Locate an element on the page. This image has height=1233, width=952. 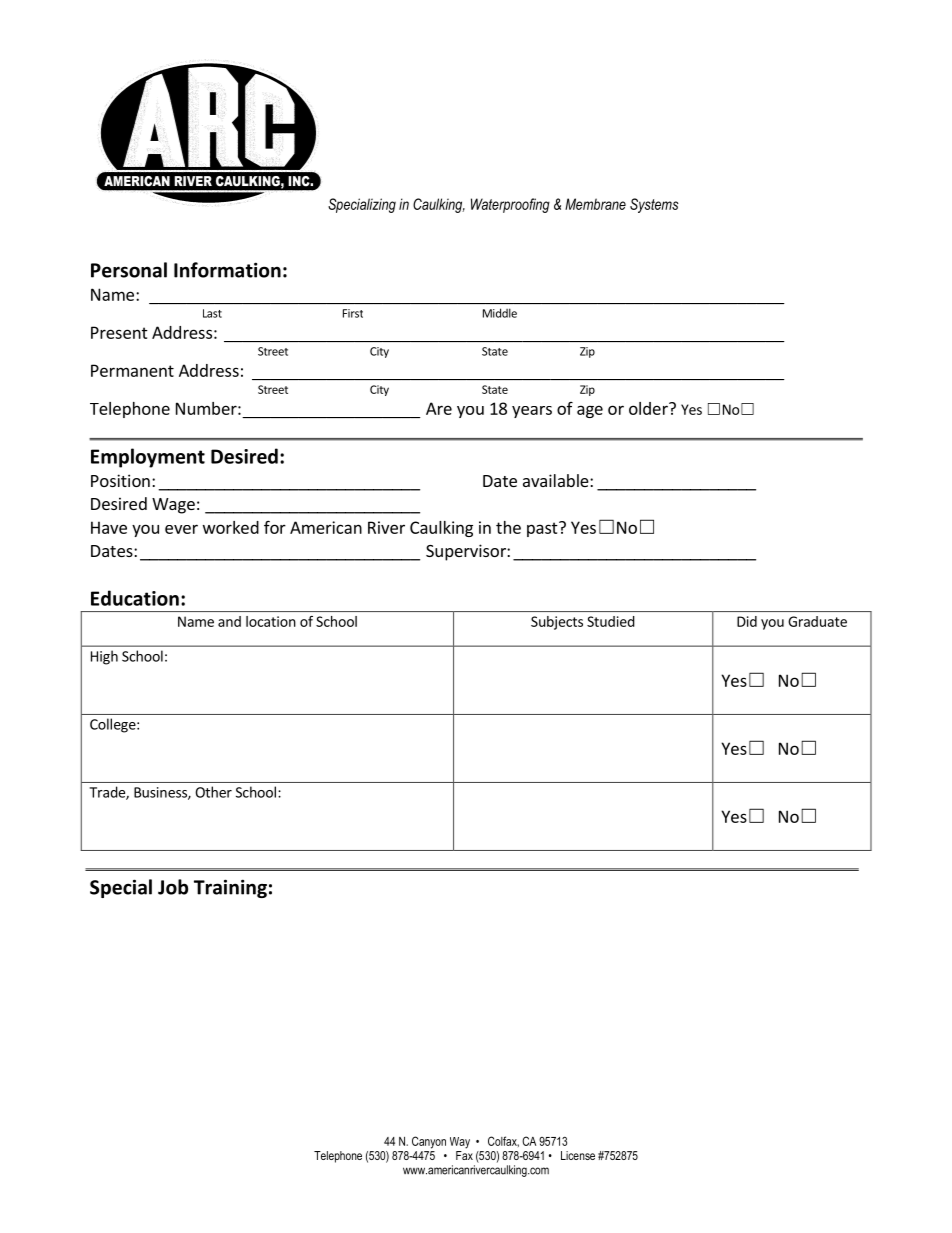
Employment is located at coordinates (148, 458).
